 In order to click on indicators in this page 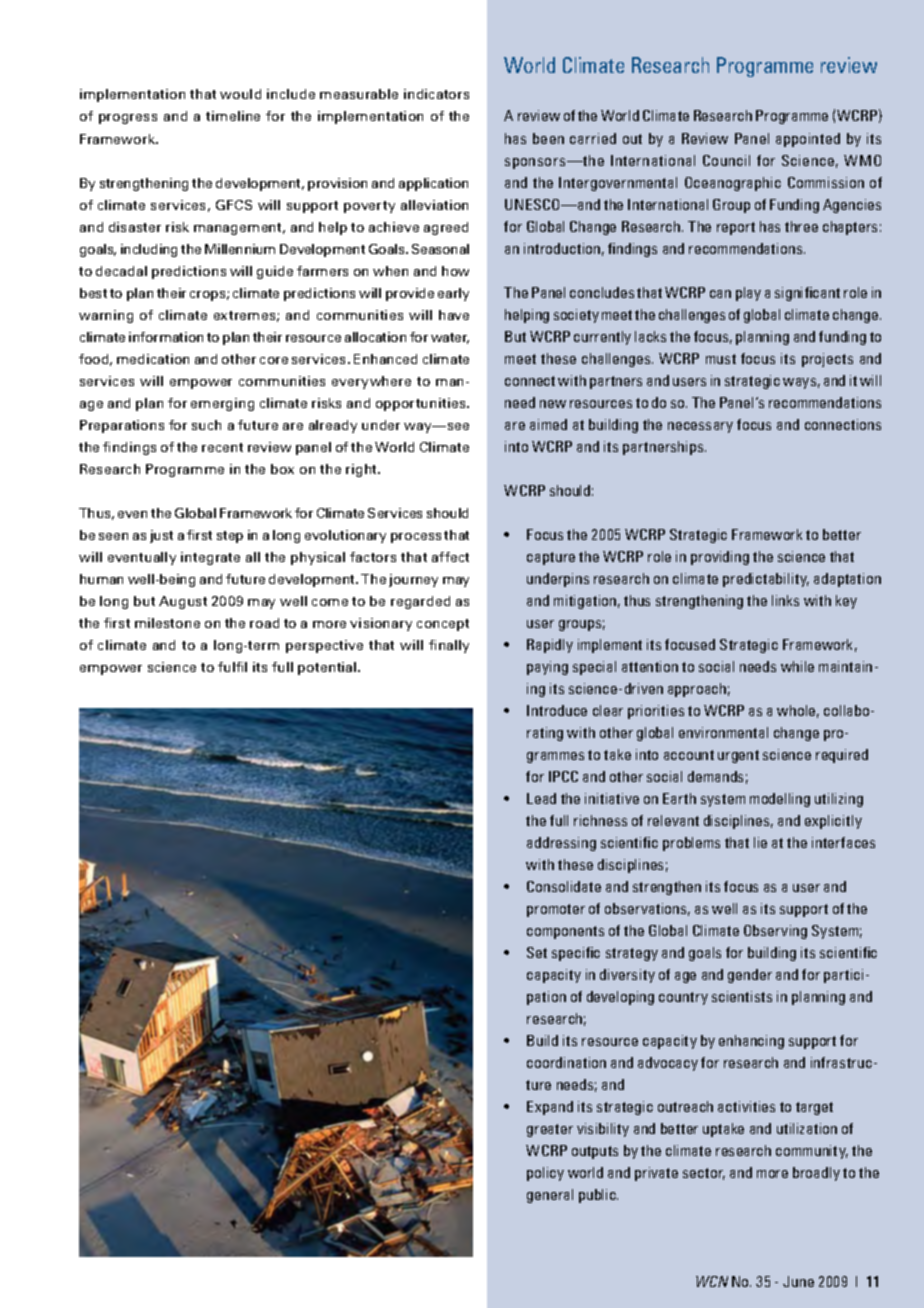, I will do `click(436, 94)`.
